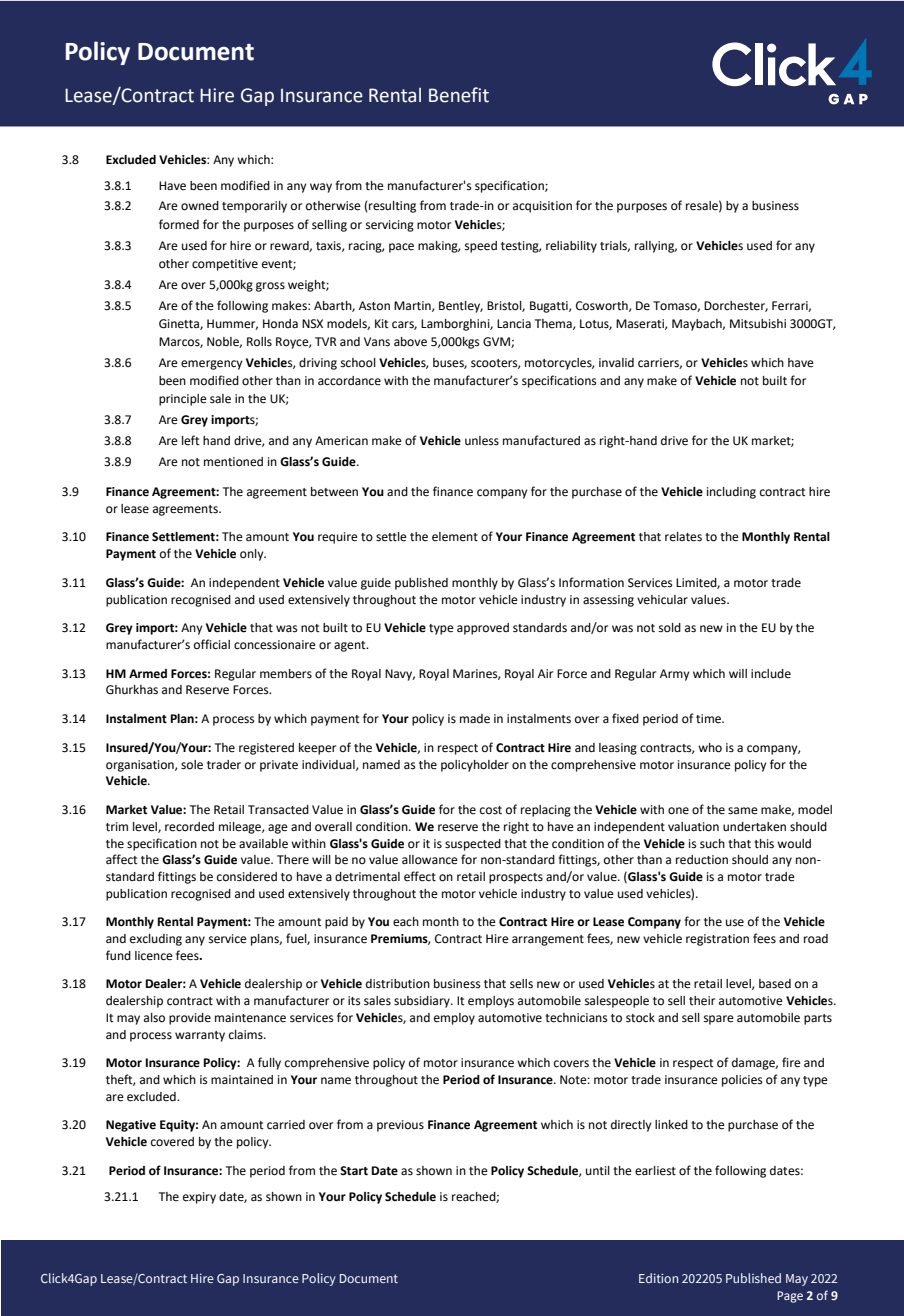 Image resolution: width=904 pixels, height=1316 pixels. Describe the element at coordinates (459, 95) in the screenshot. I see `Benefit` at that location.
